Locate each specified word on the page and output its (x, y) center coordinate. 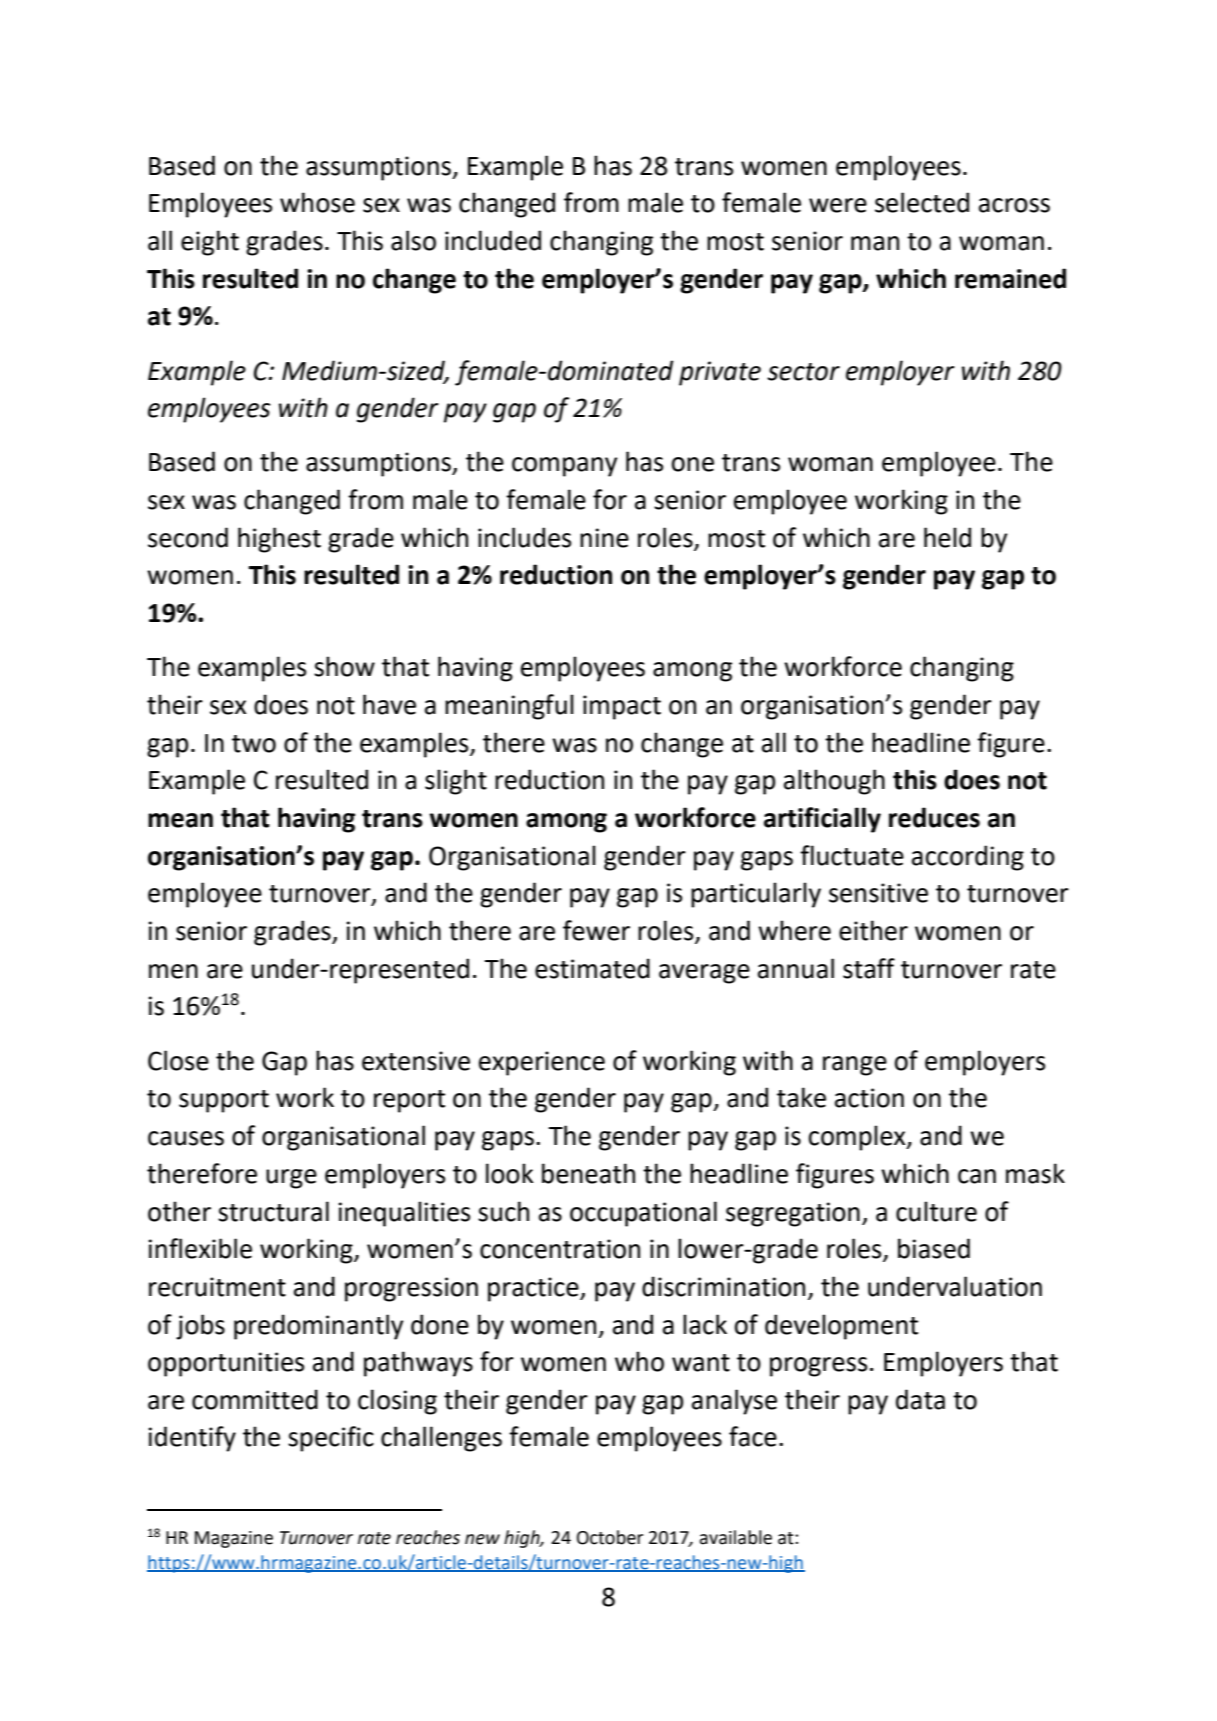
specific (331, 1439)
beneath (588, 1173)
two (254, 744)
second (188, 537)
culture (936, 1211)
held (947, 537)
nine (604, 538)
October (610, 1537)
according (968, 858)
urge (291, 1179)
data (920, 1399)
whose (317, 202)
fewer (596, 930)
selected (922, 202)
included (493, 240)
